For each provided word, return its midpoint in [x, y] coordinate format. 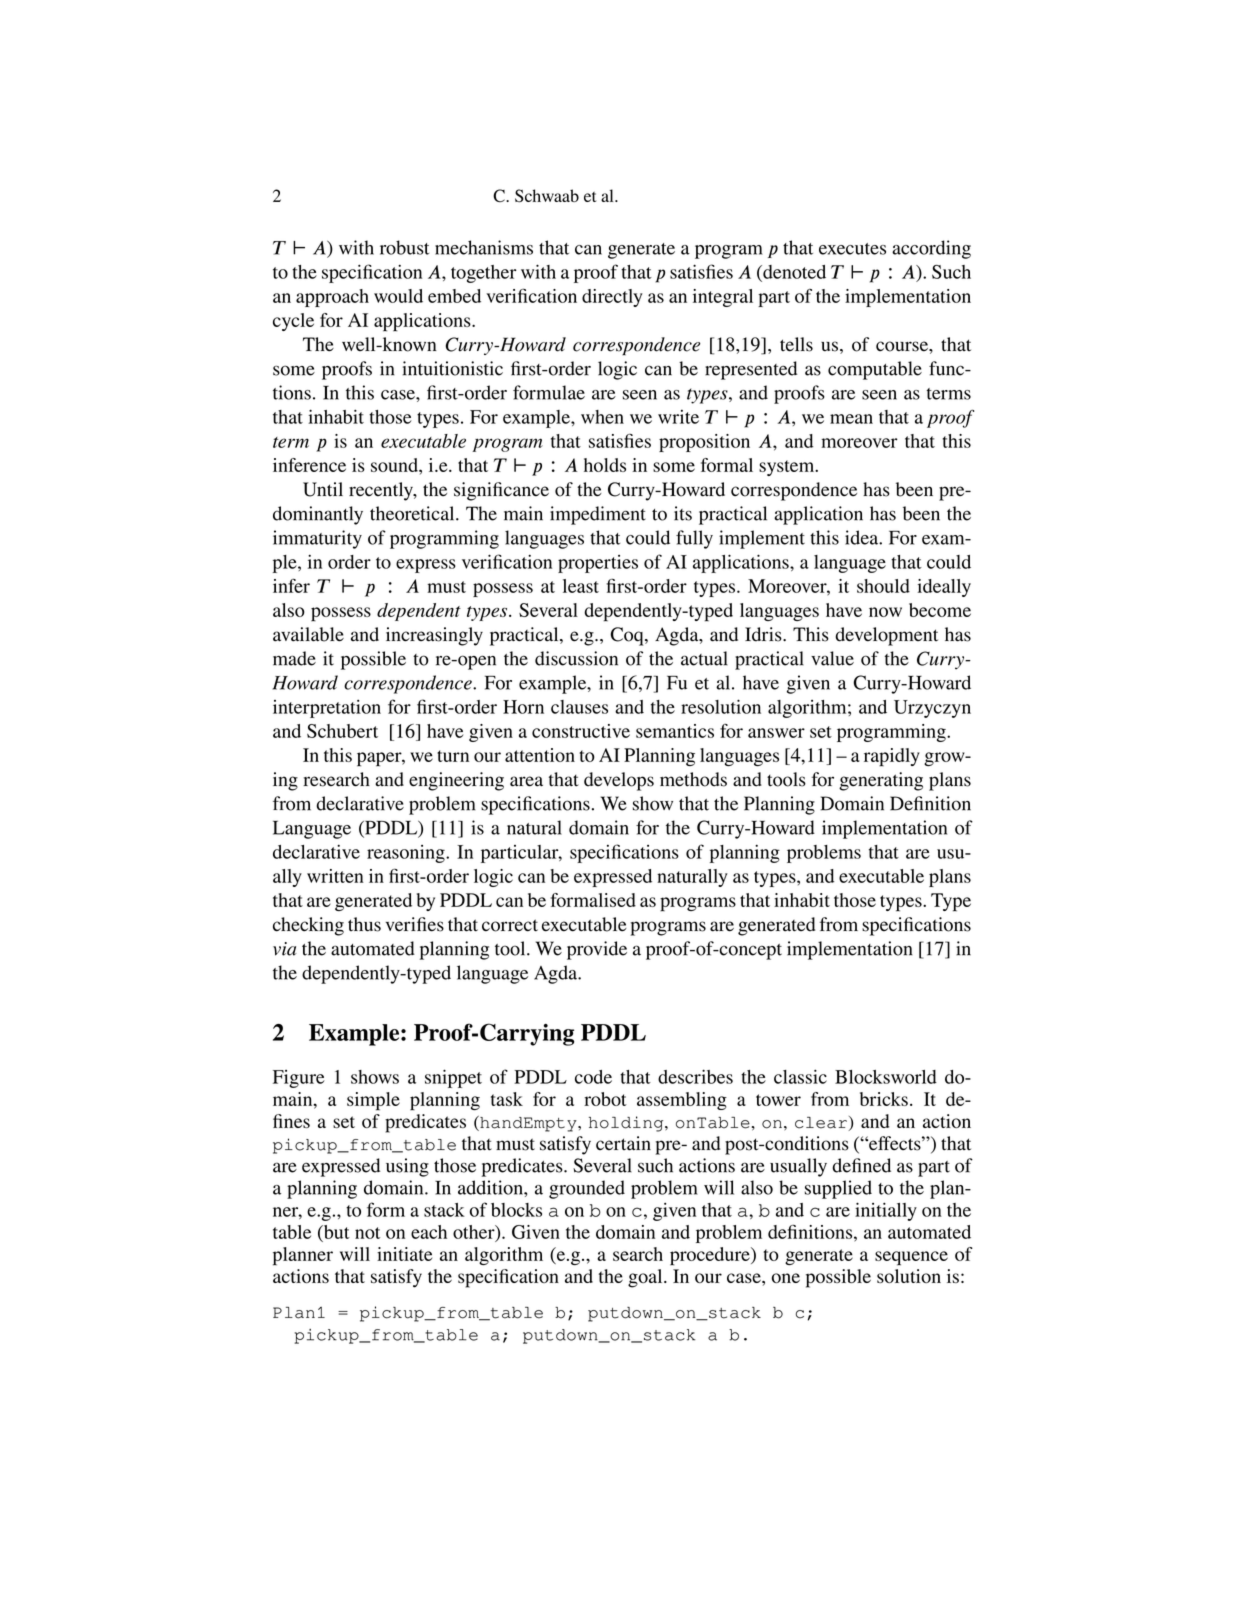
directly [612, 298]
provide [597, 950]
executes [852, 249]
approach [332, 298]
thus [364, 924]
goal [646, 1278]
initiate [404, 1254]
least [581, 586]
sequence [911, 1258]
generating [881, 781]
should [883, 586]
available [308, 634]
